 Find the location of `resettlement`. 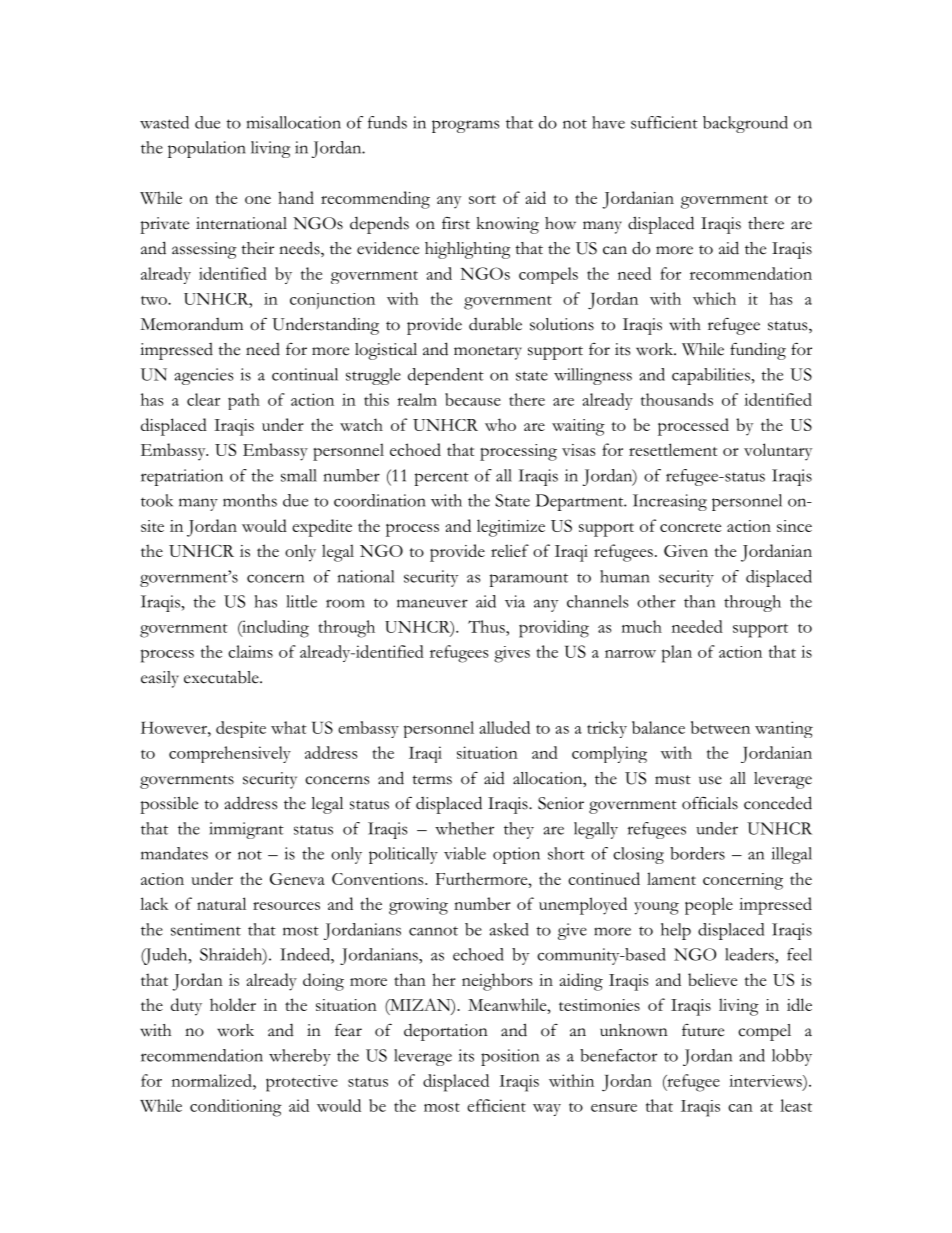

resettlement is located at coordinates (673, 449).
